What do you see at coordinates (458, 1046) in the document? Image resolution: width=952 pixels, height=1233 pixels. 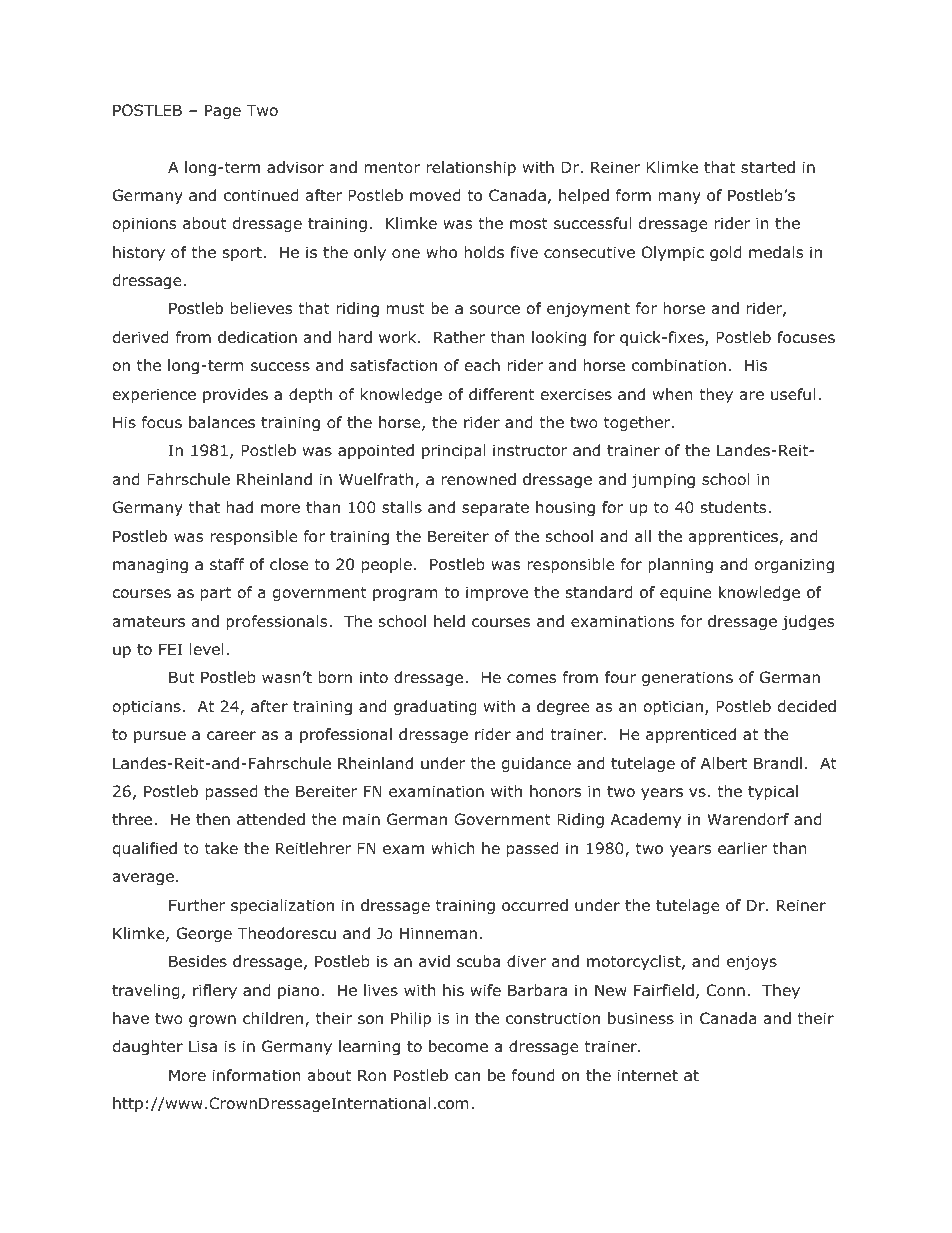 I see `become` at bounding box center [458, 1046].
